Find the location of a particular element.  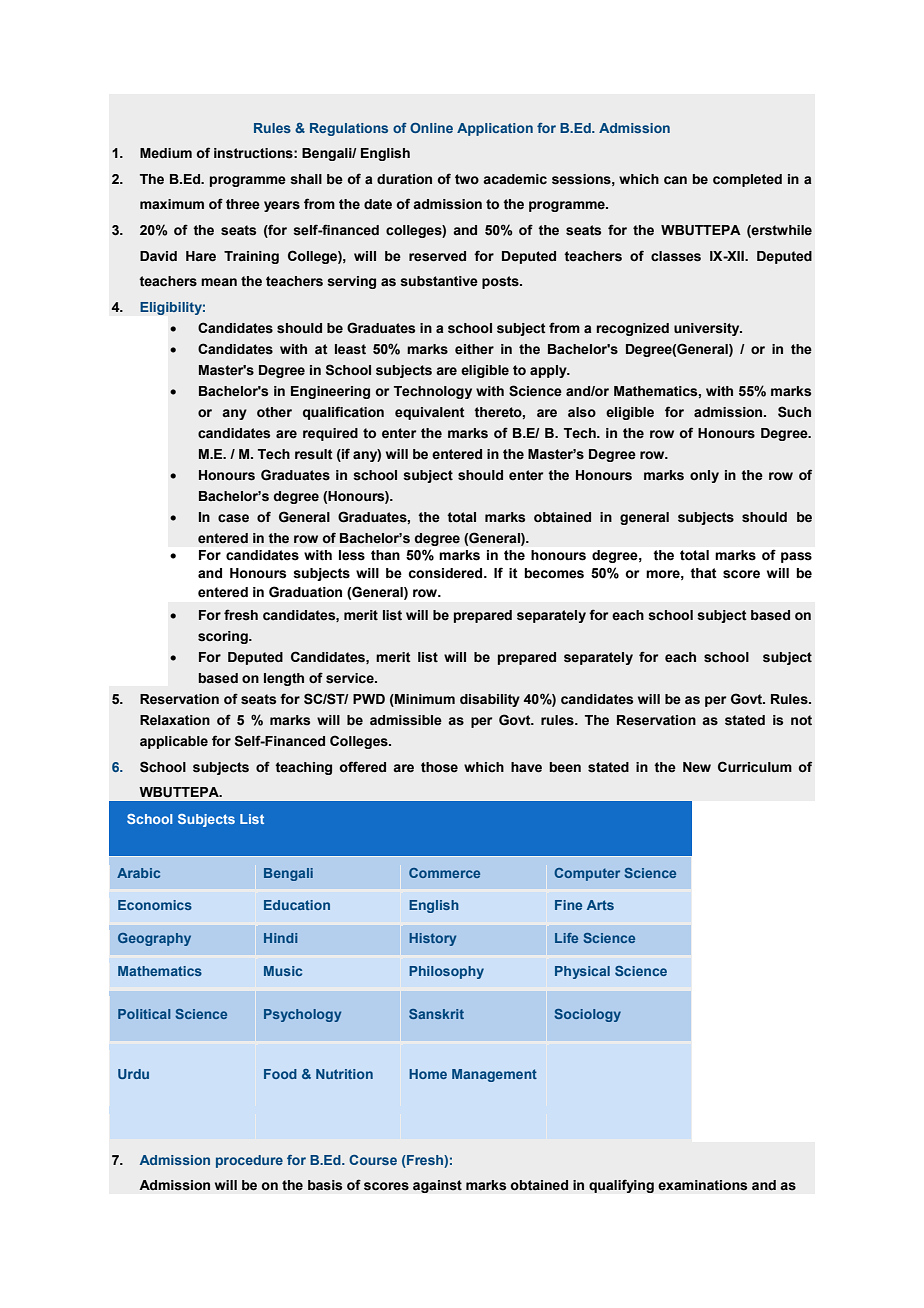

that is located at coordinates (703, 573).
